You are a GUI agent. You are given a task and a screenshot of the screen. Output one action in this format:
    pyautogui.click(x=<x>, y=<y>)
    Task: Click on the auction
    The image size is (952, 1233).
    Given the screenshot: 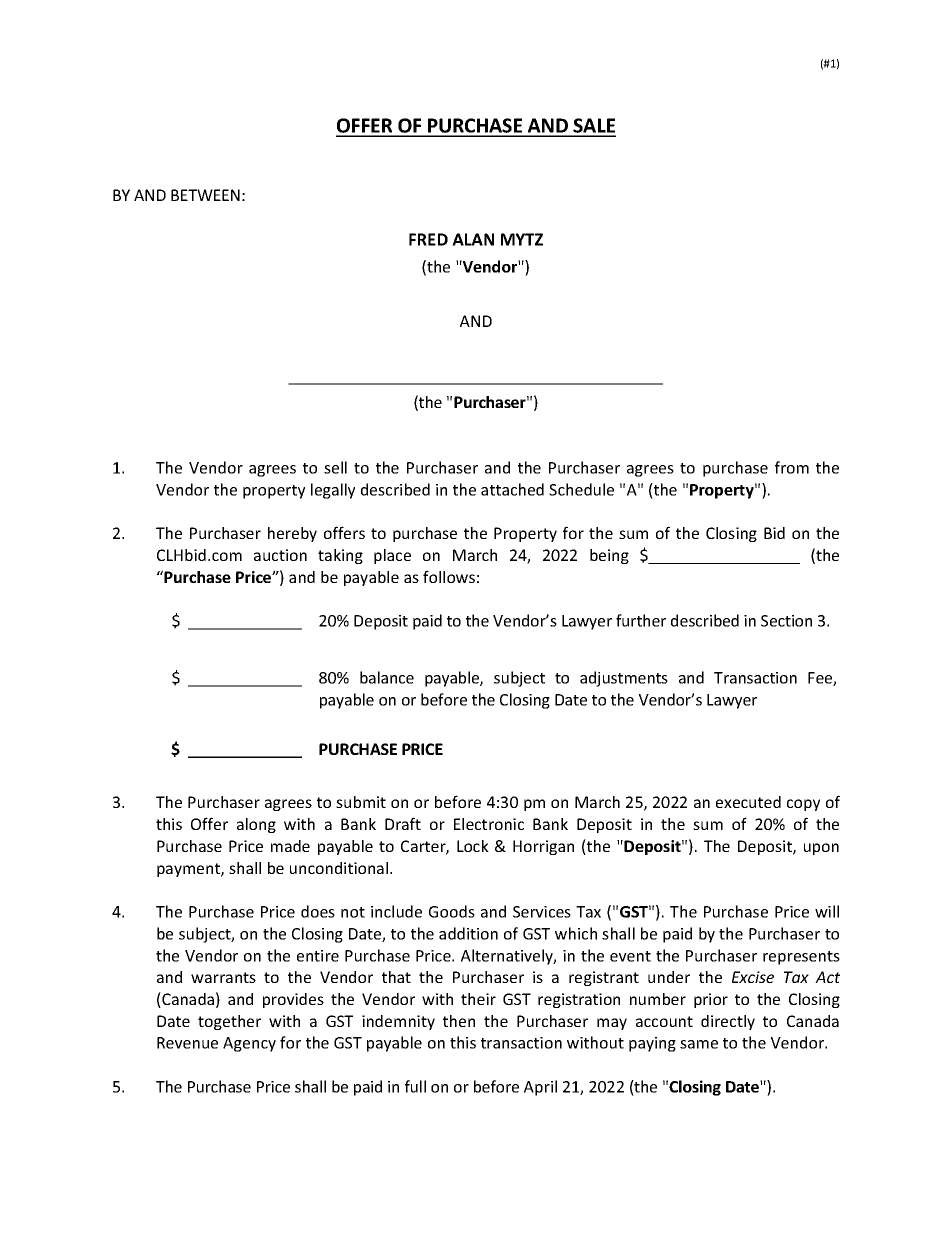 What is the action you would take?
    pyautogui.click(x=280, y=555)
